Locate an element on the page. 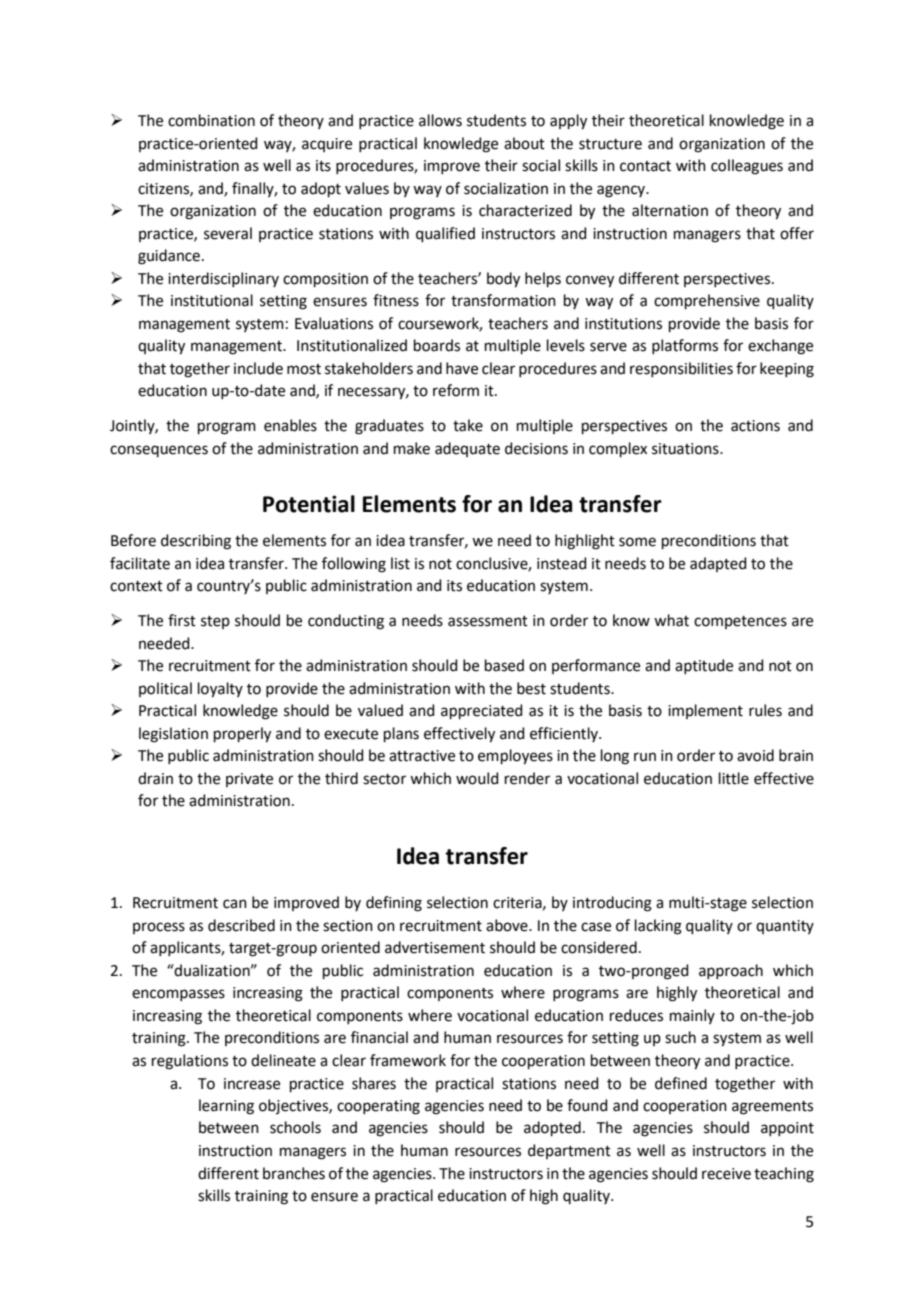 The height and width of the page is (1308, 924). learning is located at coordinates (226, 1107).
